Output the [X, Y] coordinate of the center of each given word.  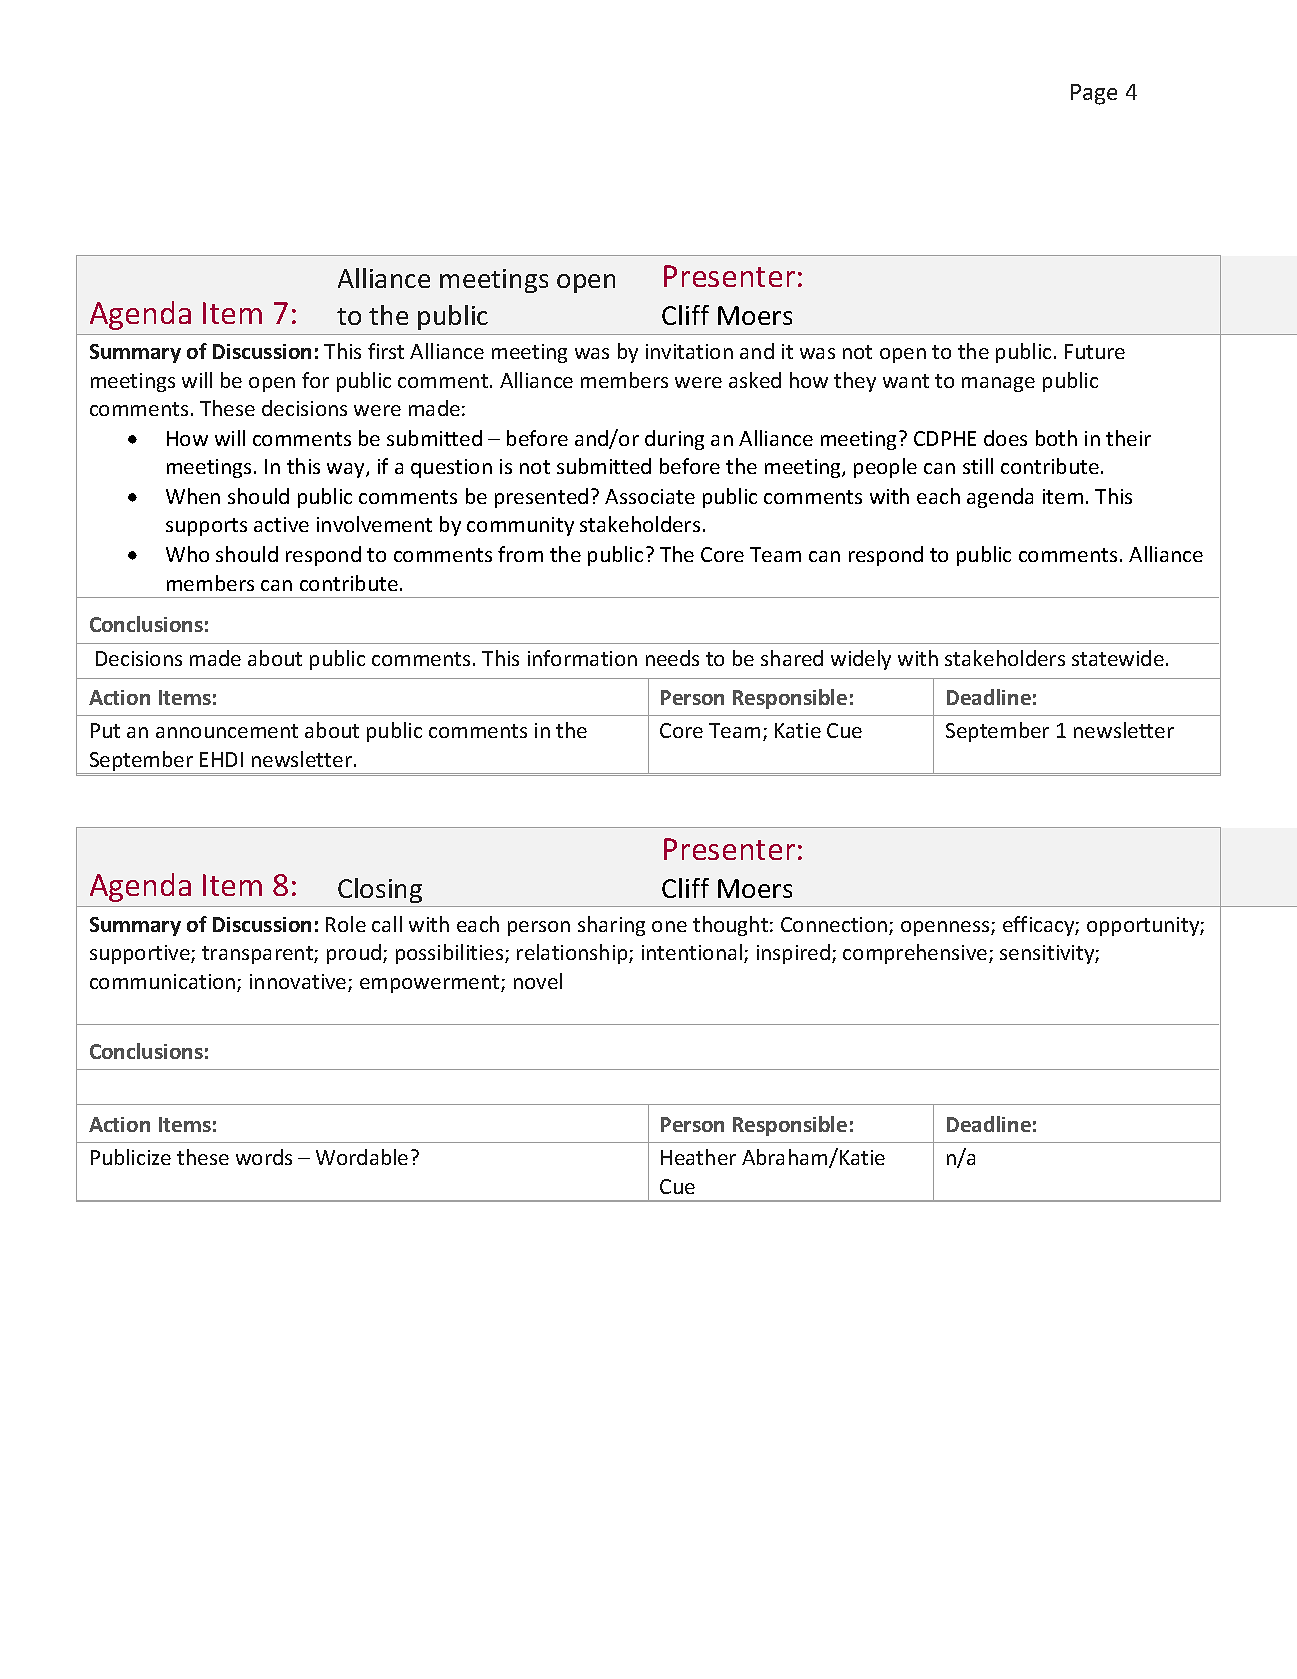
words [264, 1157]
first [386, 351]
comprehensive [916, 954]
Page [1094, 94]
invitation [689, 351]
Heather [698, 1157]
